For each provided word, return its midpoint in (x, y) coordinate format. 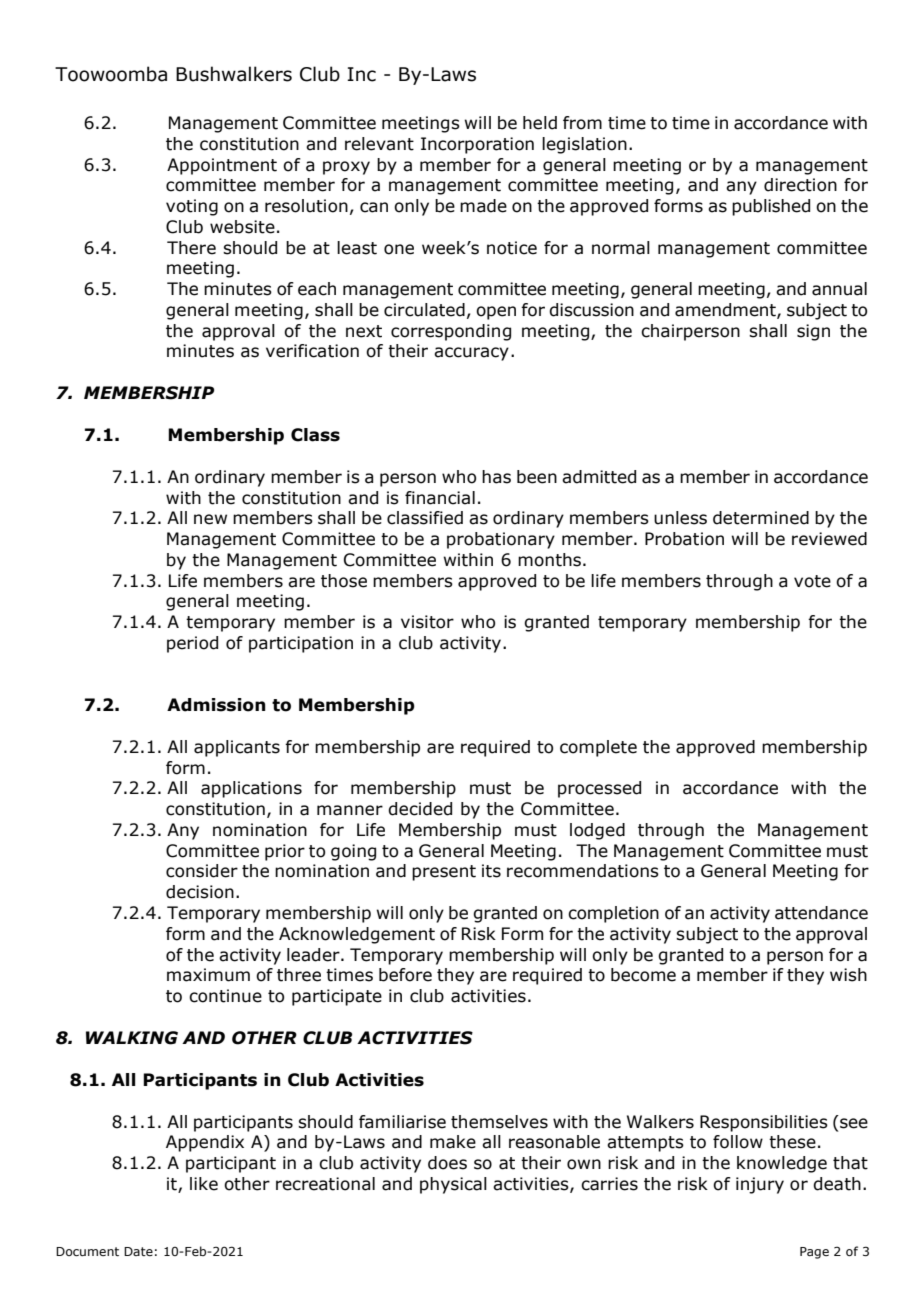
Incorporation (477, 145)
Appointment (222, 166)
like (204, 1184)
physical (453, 1185)
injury (760, 1185)
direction (800, 185)
